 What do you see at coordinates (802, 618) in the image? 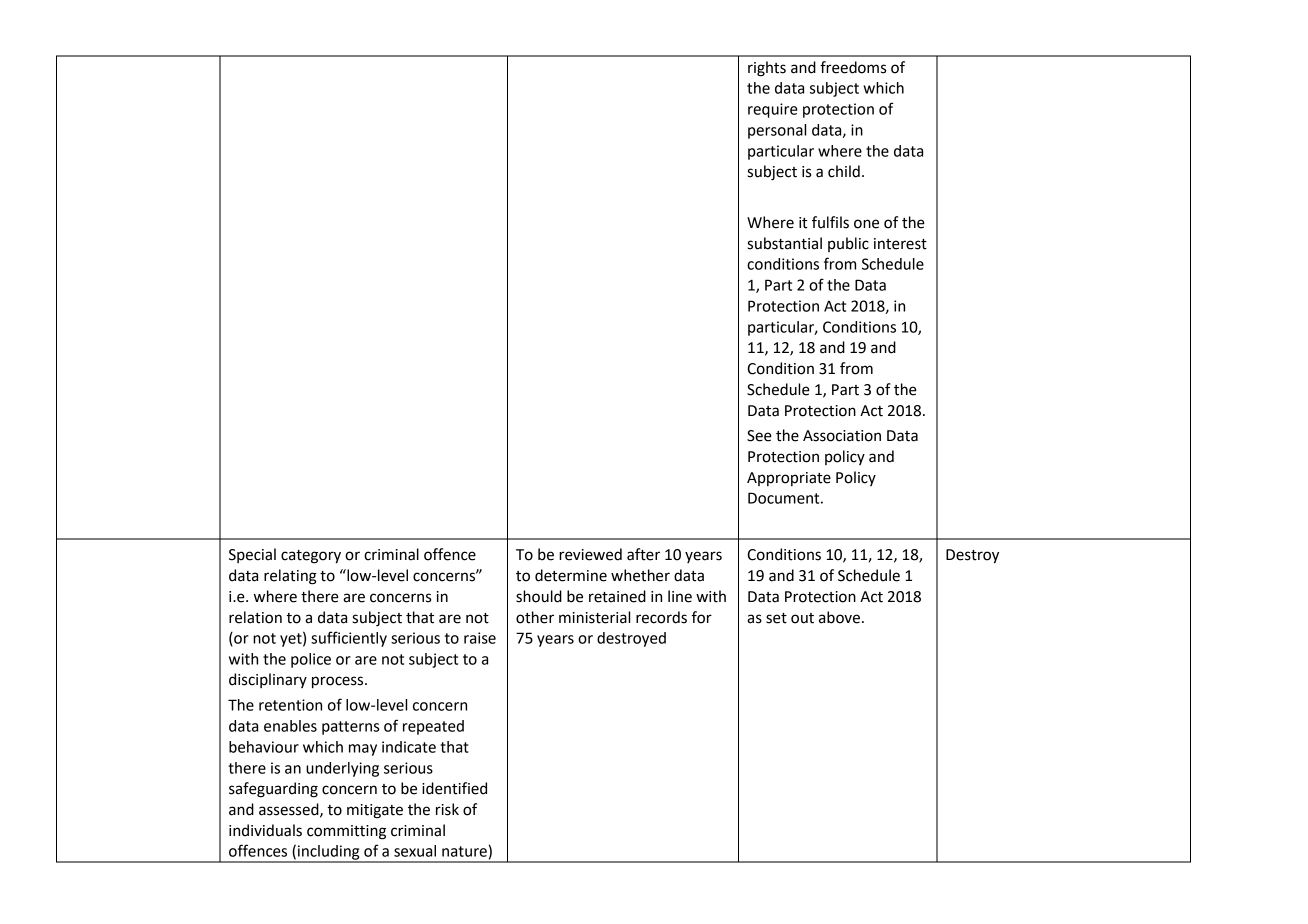
I see `out` at bounding box center [802, 618].
